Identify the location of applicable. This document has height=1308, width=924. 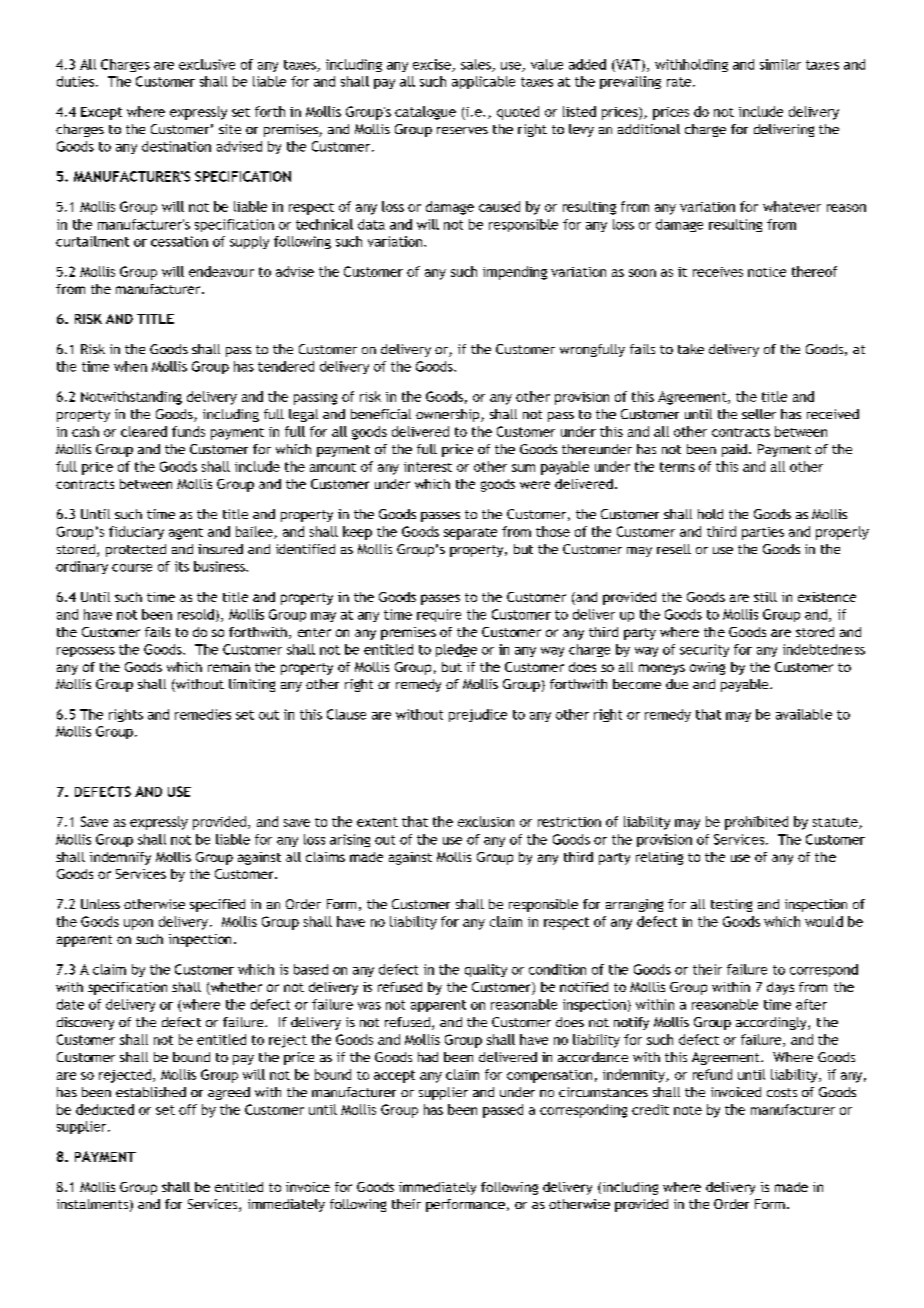
(483, 82).
